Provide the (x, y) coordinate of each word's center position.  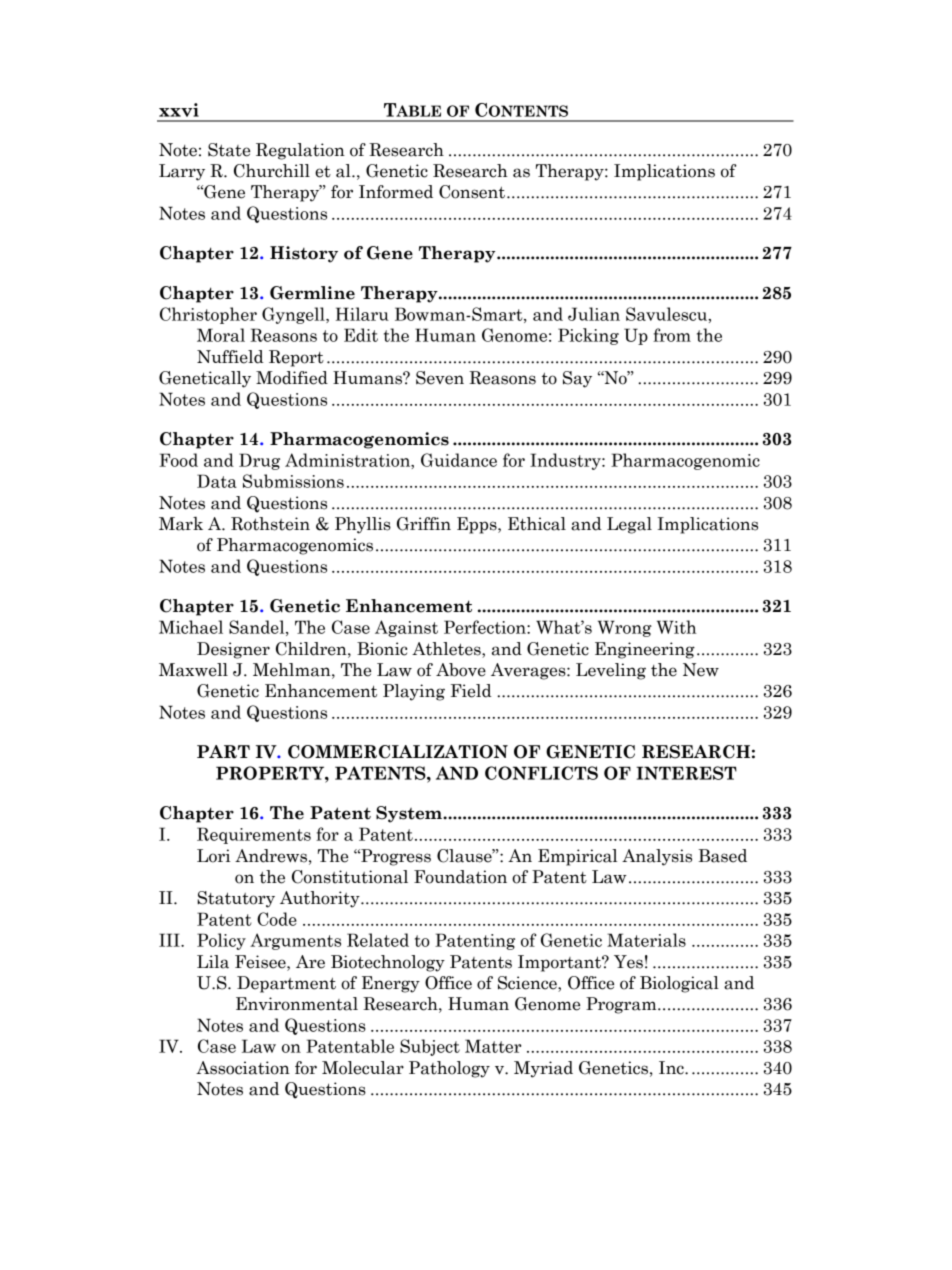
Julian (594, 314)
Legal (629, 525)
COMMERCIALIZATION (398, 752)
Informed (396, 192)
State (229, 150)
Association (243, 1068)
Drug (259, 461)
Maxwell (193, 670)
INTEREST (686, 773)
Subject (430, 1047)
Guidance (459, 460)
